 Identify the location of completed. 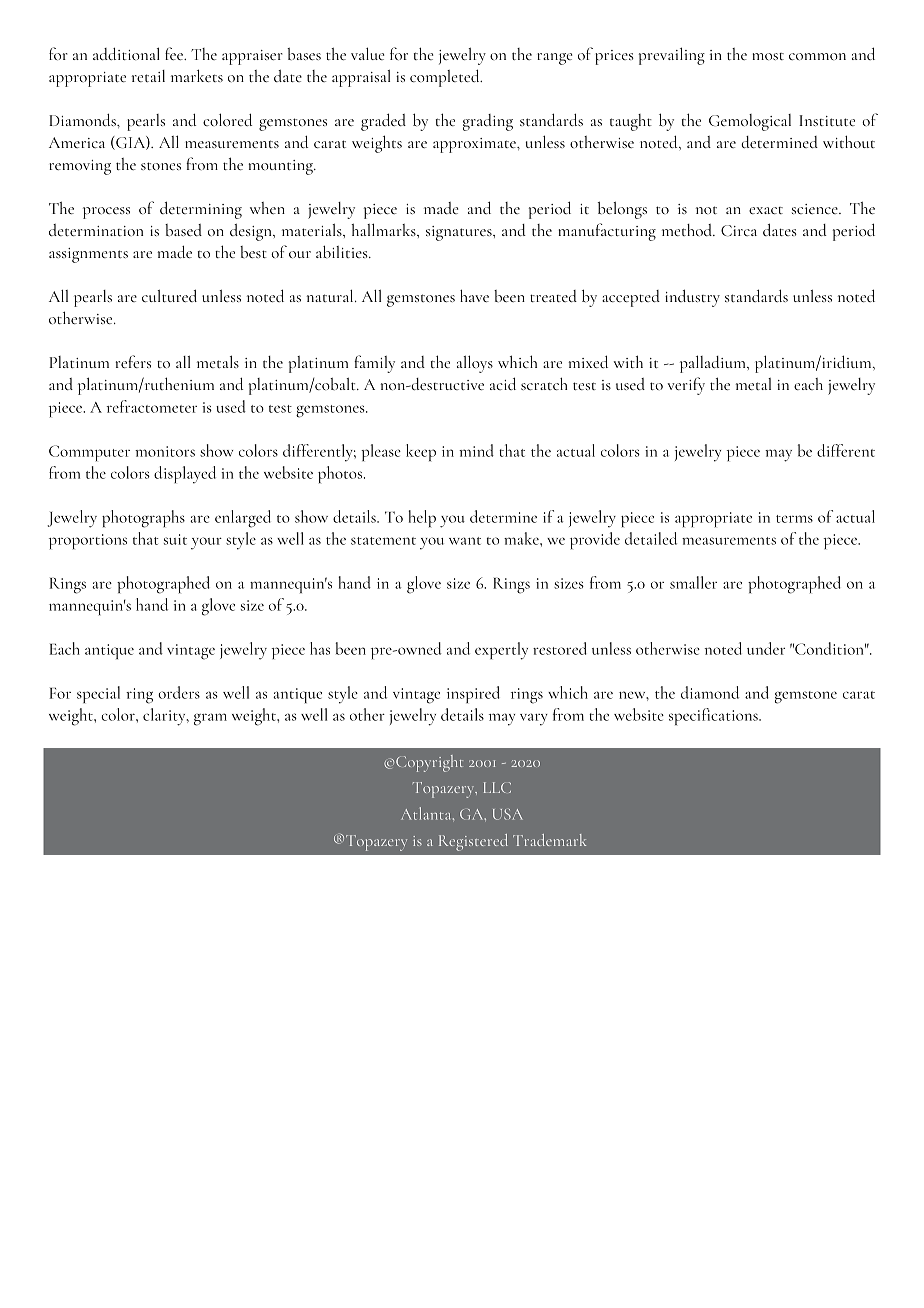
(446, 78).
